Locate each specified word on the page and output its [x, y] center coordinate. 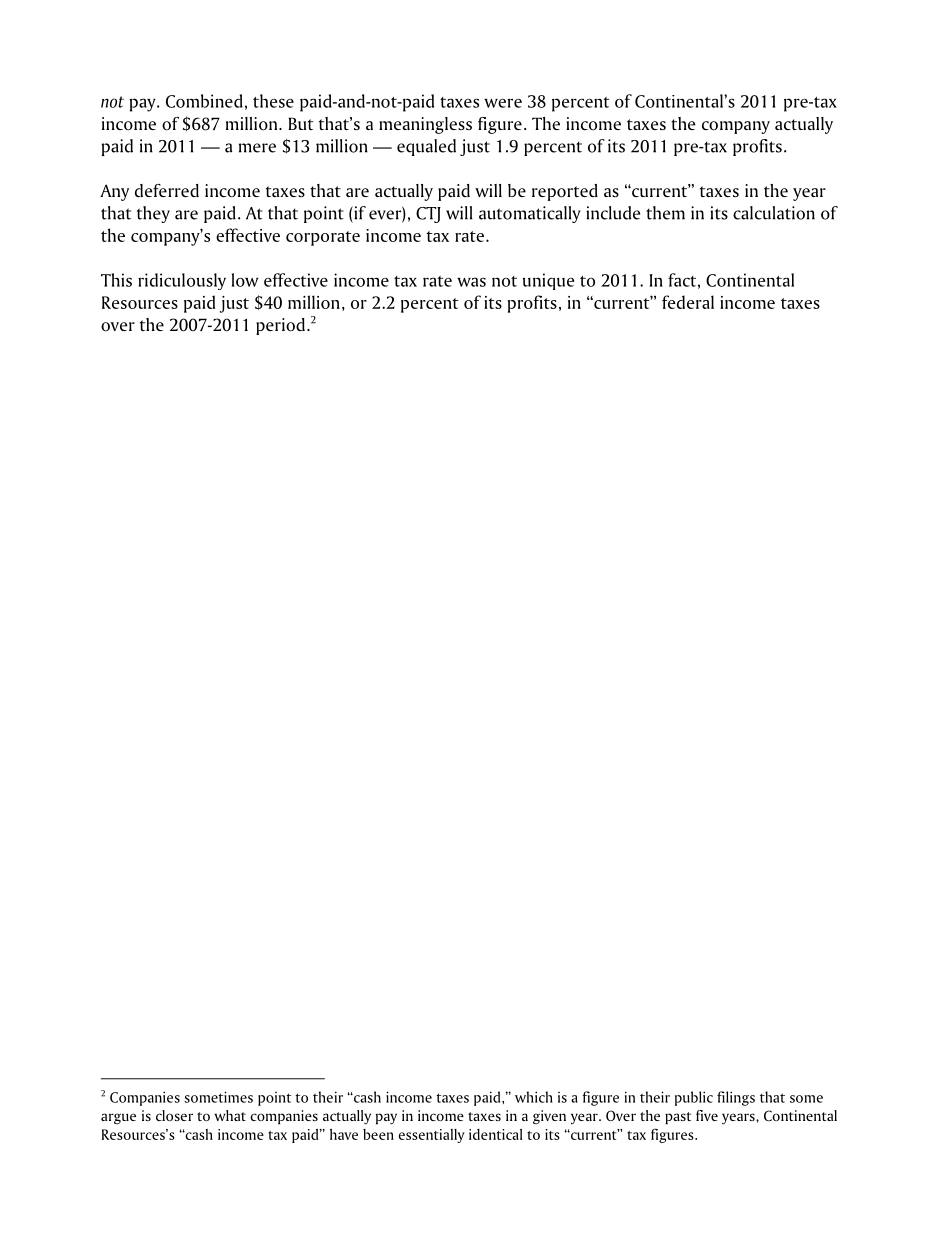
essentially [432, 1136]
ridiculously [182, 281]
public [694, 1098]
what [230, 1115]
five [707, 1115]
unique [549, 281]
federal [688, 302]
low [245, 280]
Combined [204, 101]
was [471, 282]
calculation [774, 213]
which [534, 1097]
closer [174, 1115]
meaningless [425, 125]
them [665, 213]
